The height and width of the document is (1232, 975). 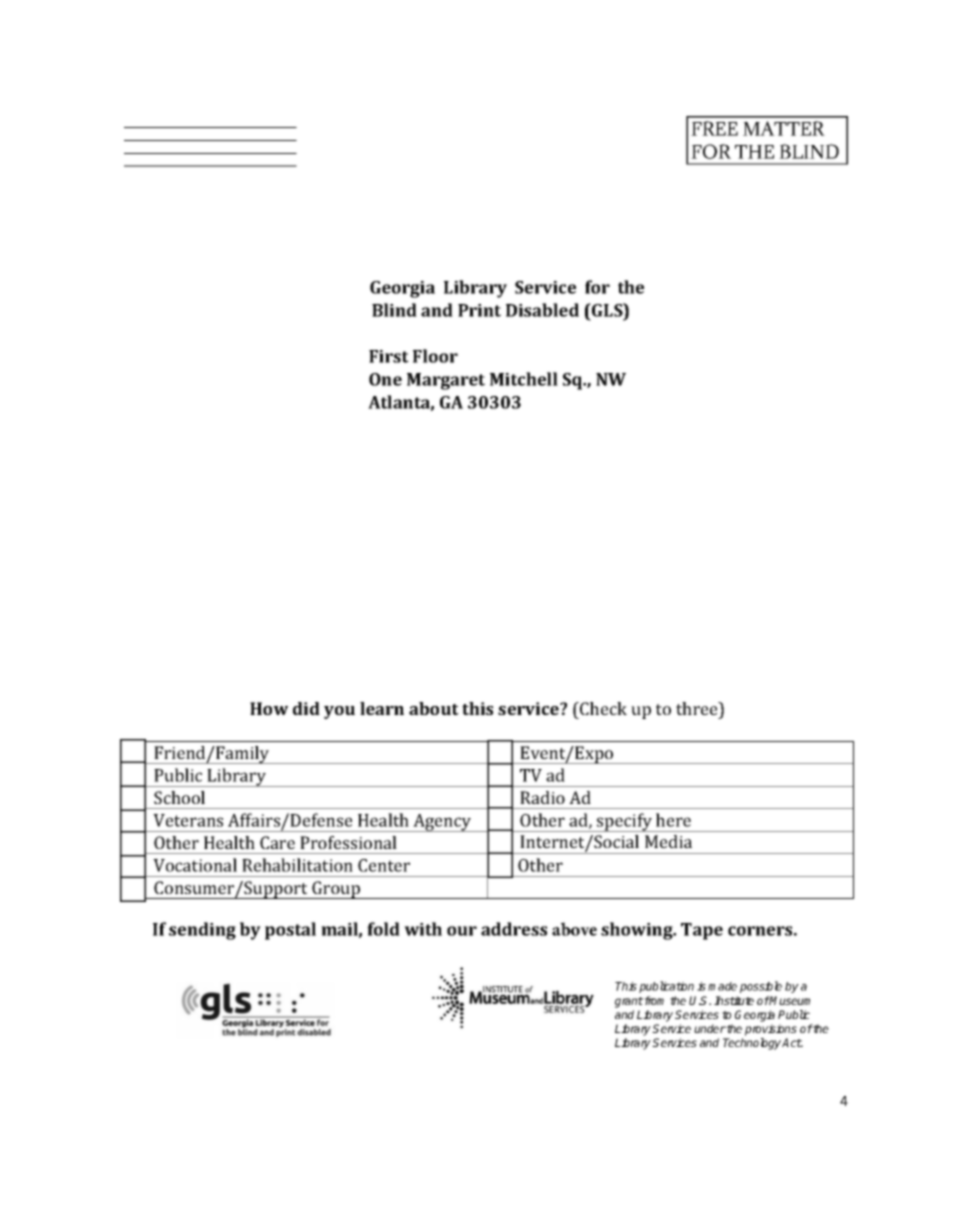 What do you see at coordinates (389, 356) in the document?
I see `First` at bounding box center [389, 356].
